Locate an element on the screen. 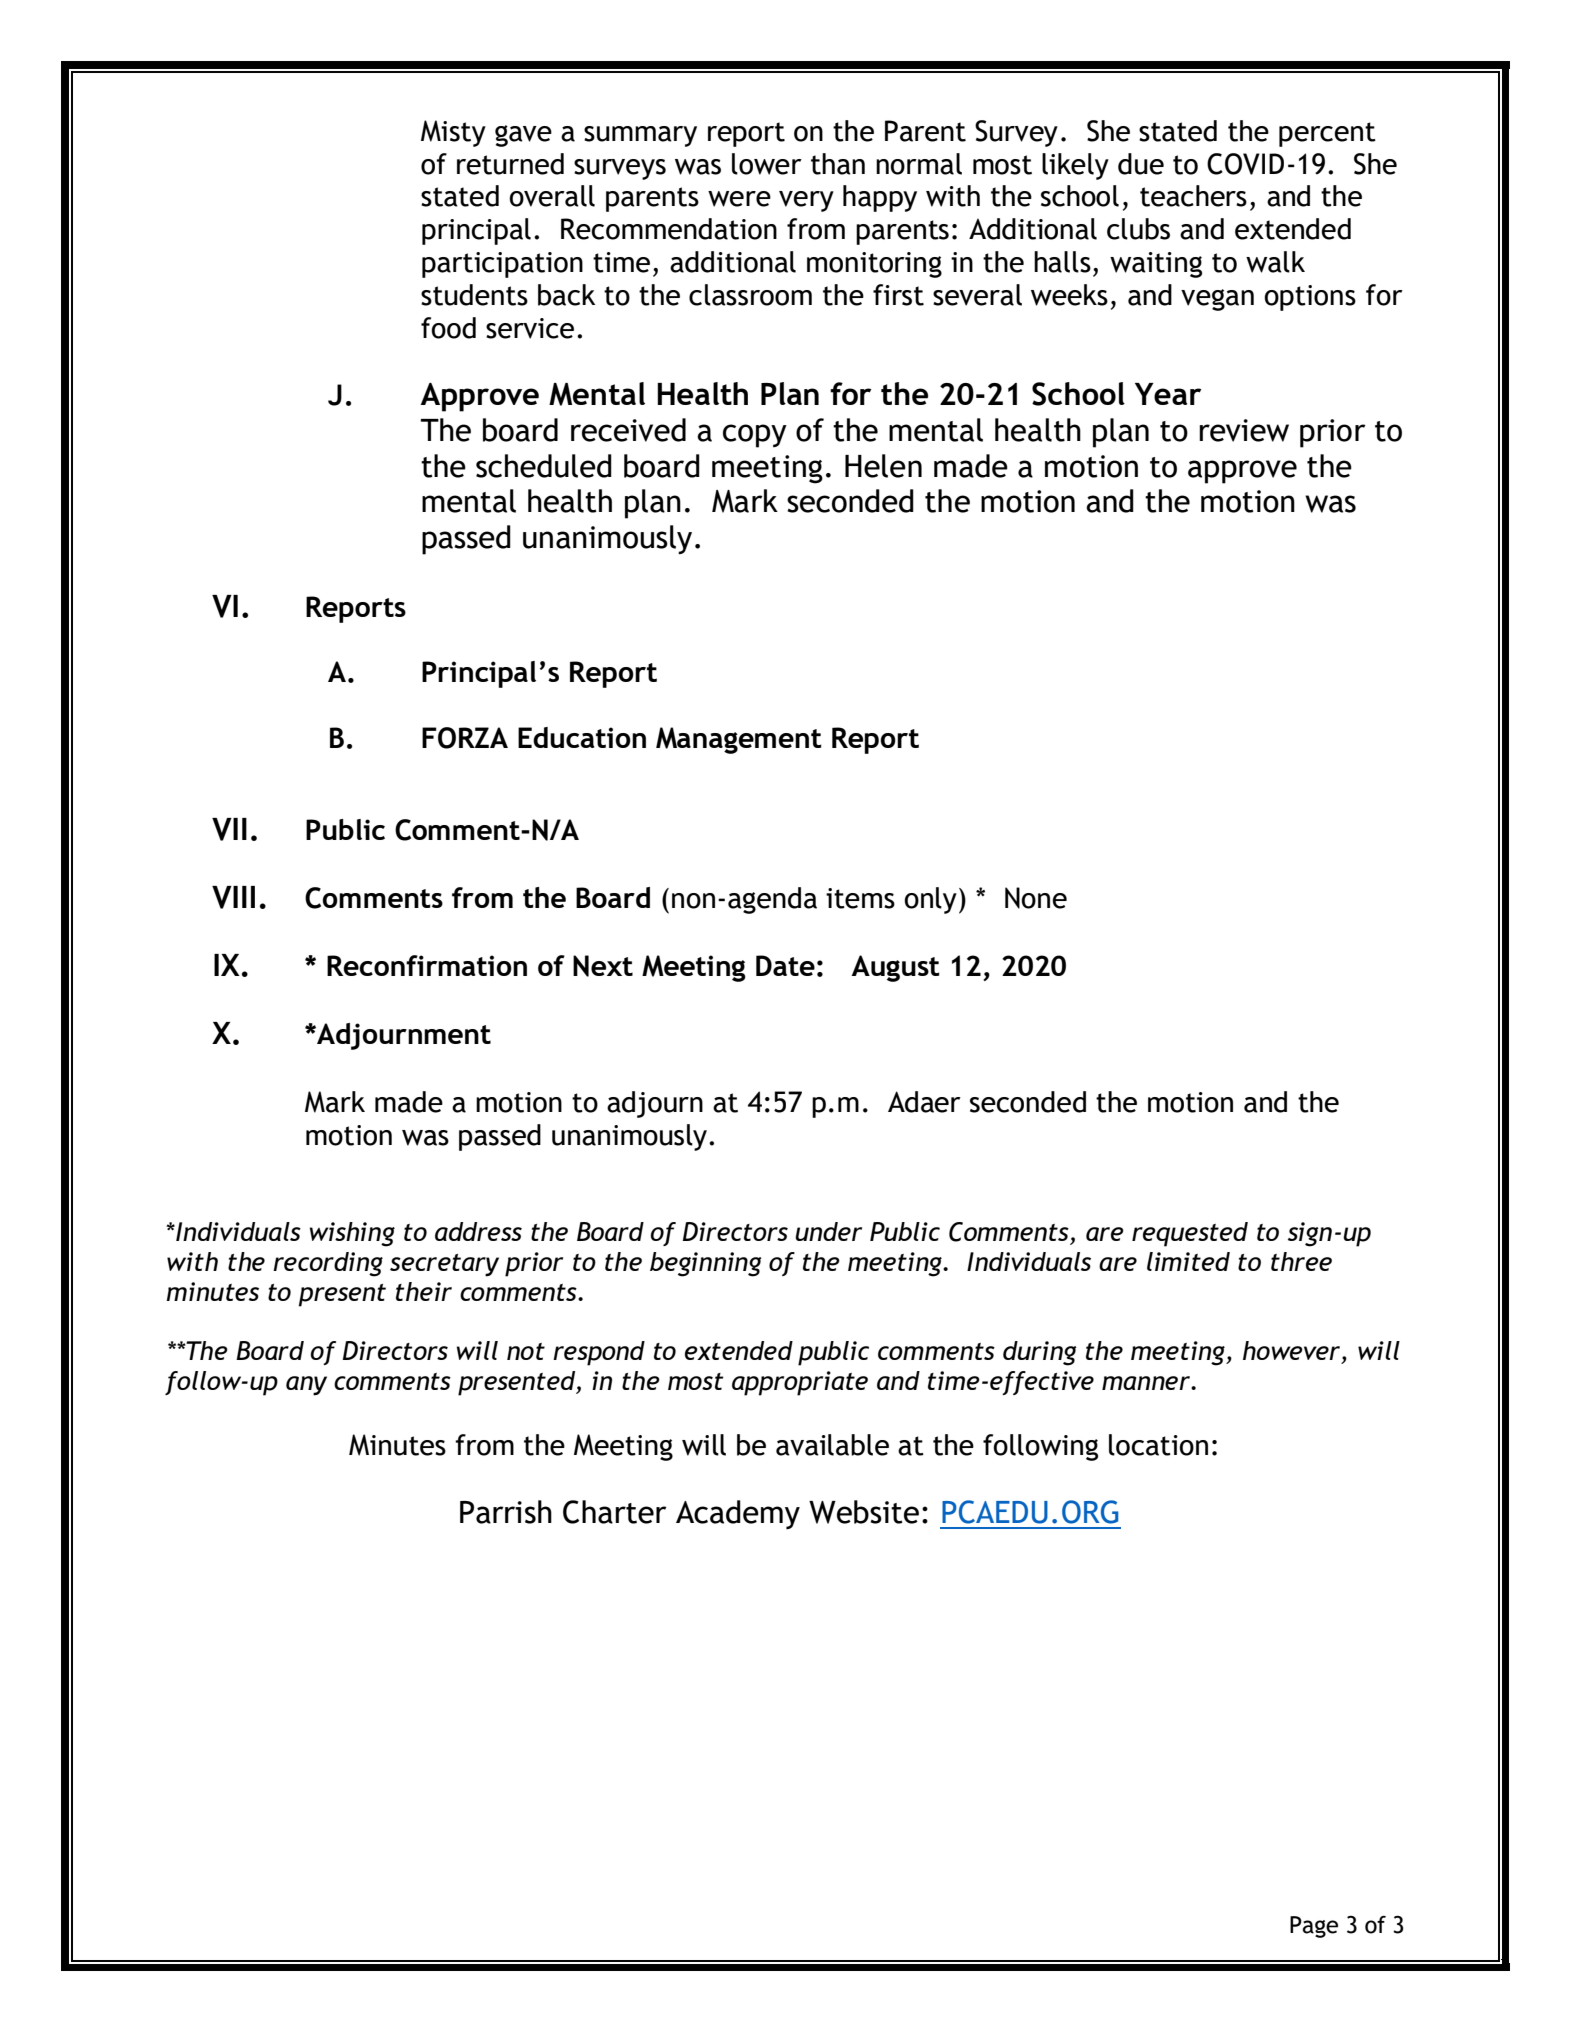 This screenshot has width=1570, height=2032. very is located at coordinates (806, 201).
